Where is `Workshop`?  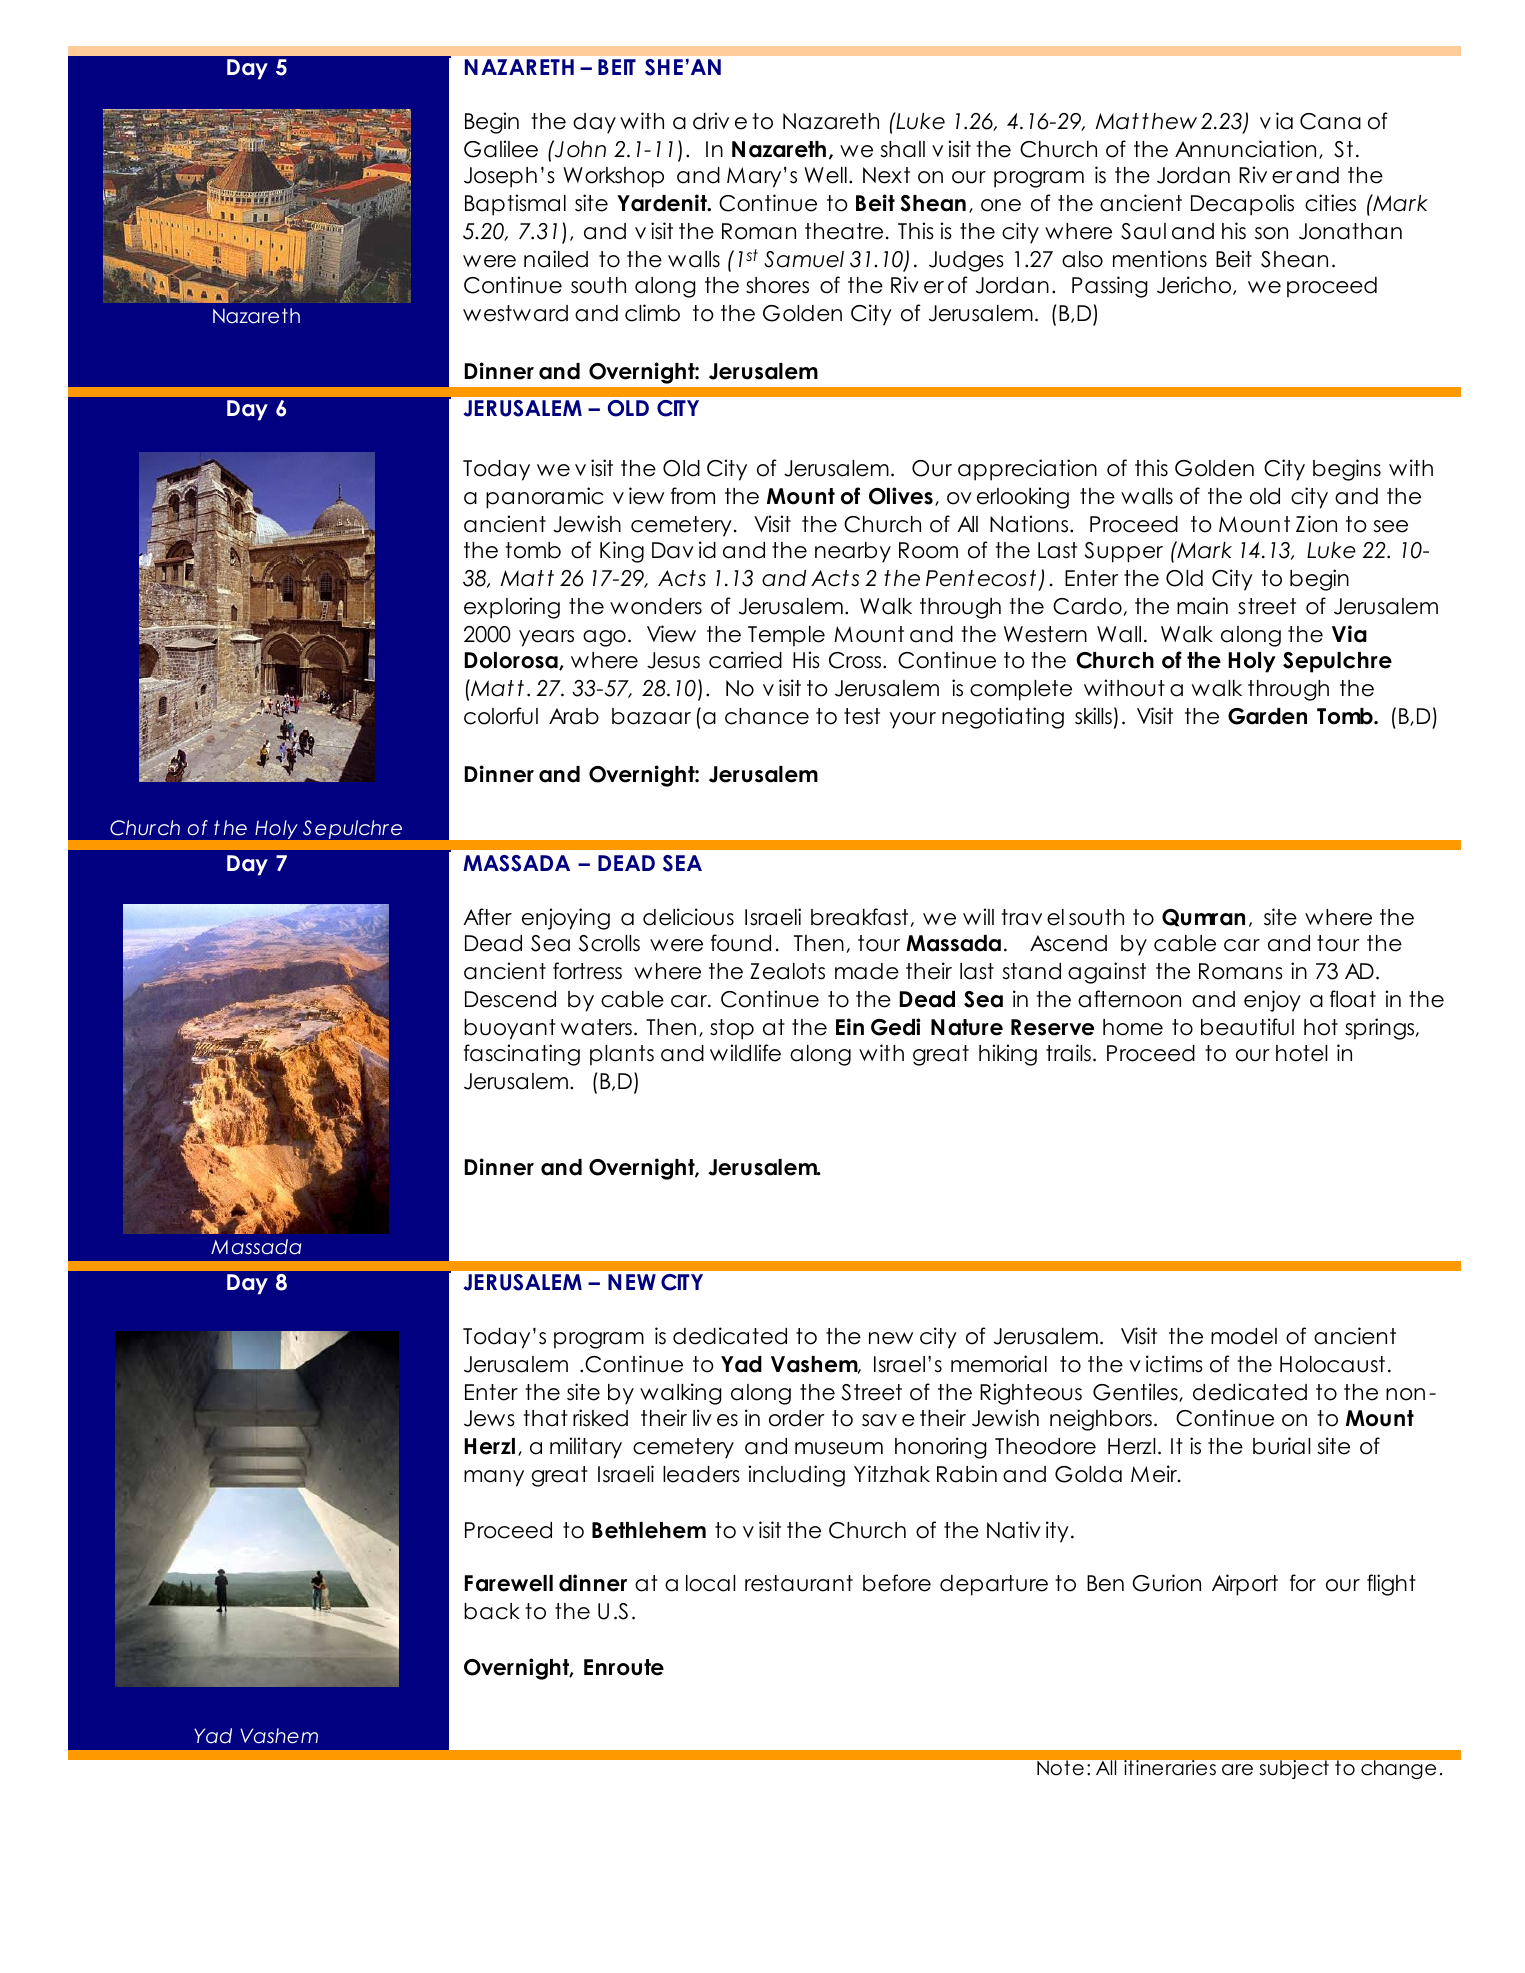 Workshop is located at coordinates (613, 177).
